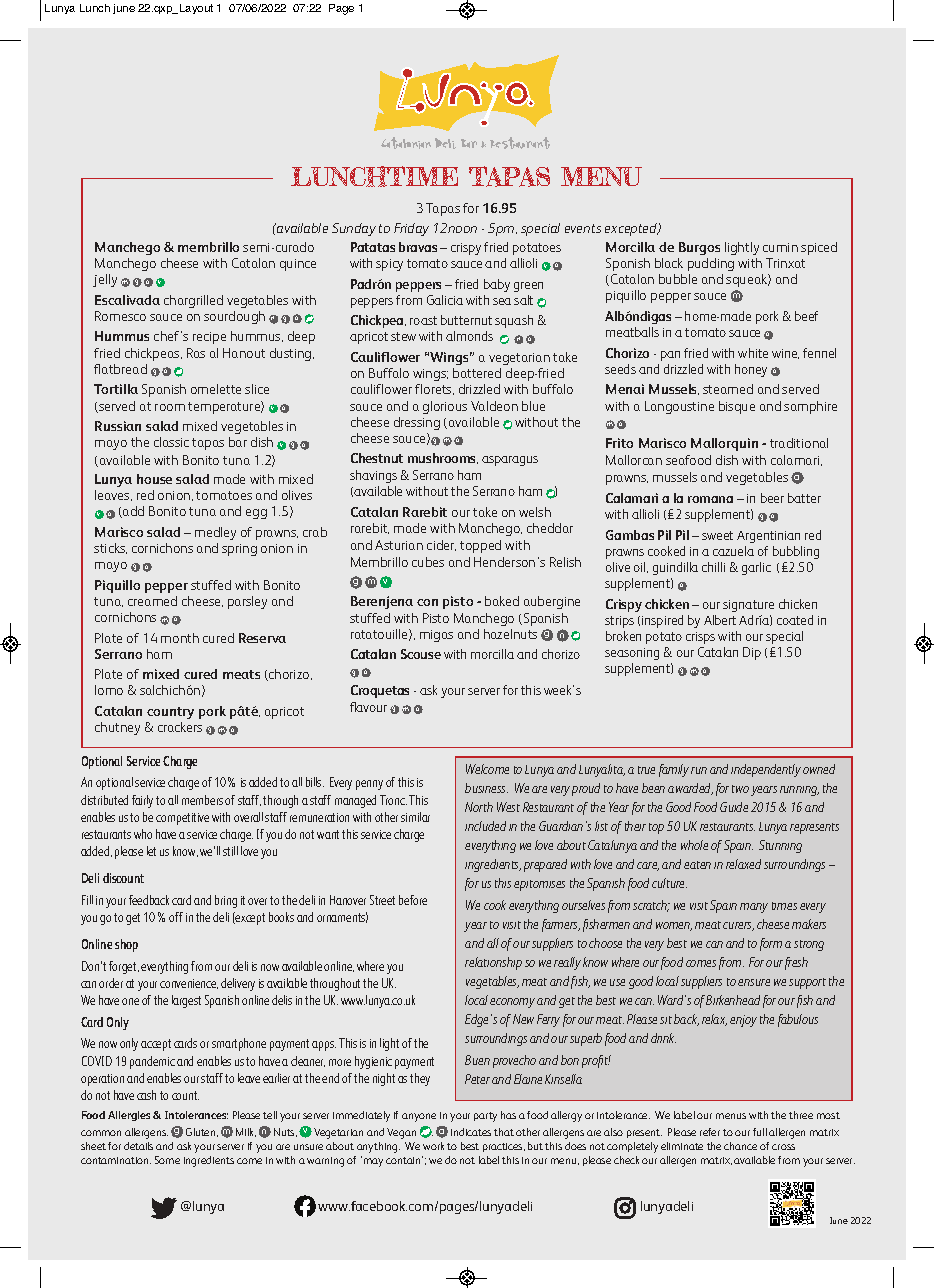 This screenshot has width=934, height=1288. I want to click on many, so click(754, 908).
